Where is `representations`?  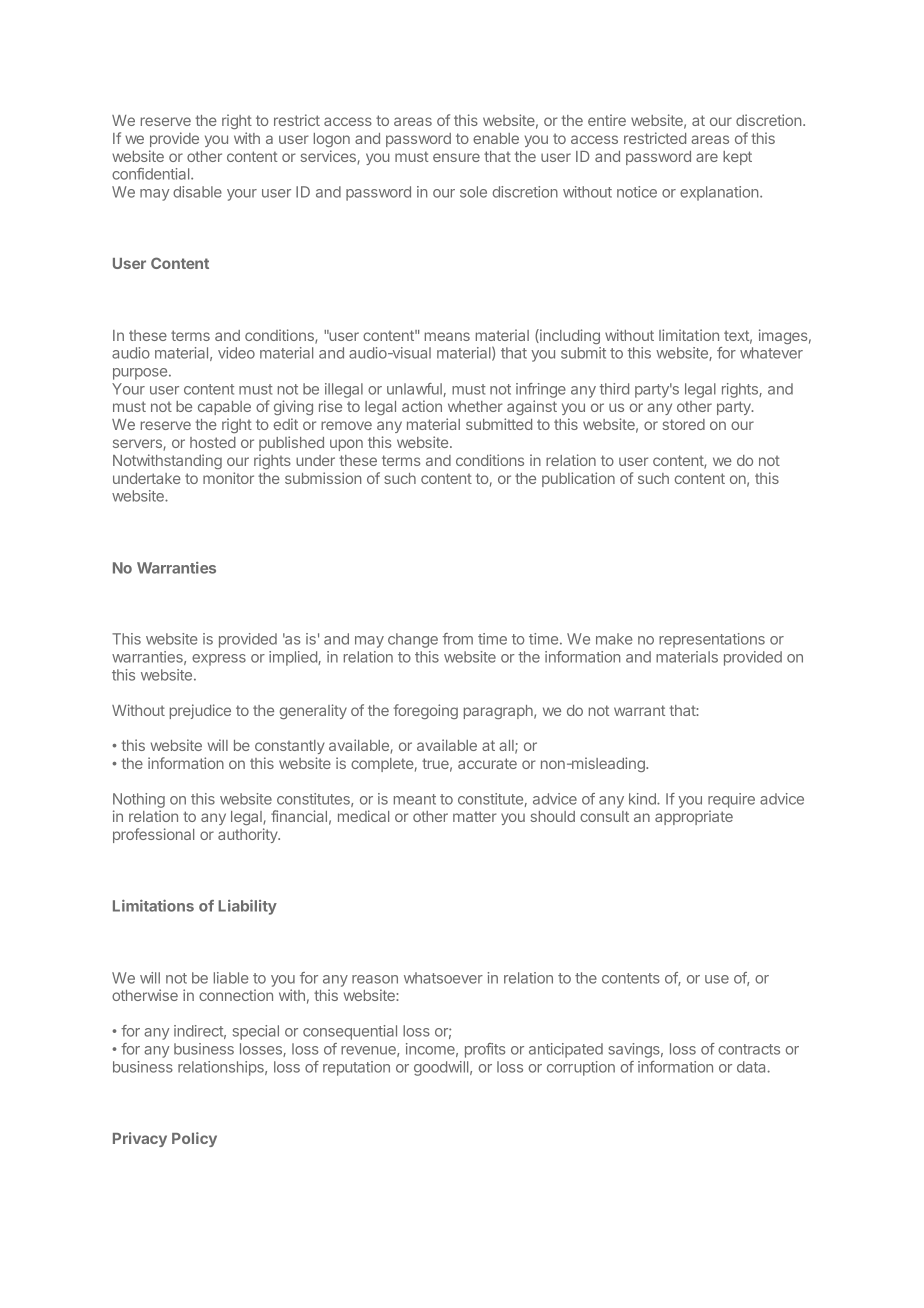
representations is located at coordinates (712, 640).
